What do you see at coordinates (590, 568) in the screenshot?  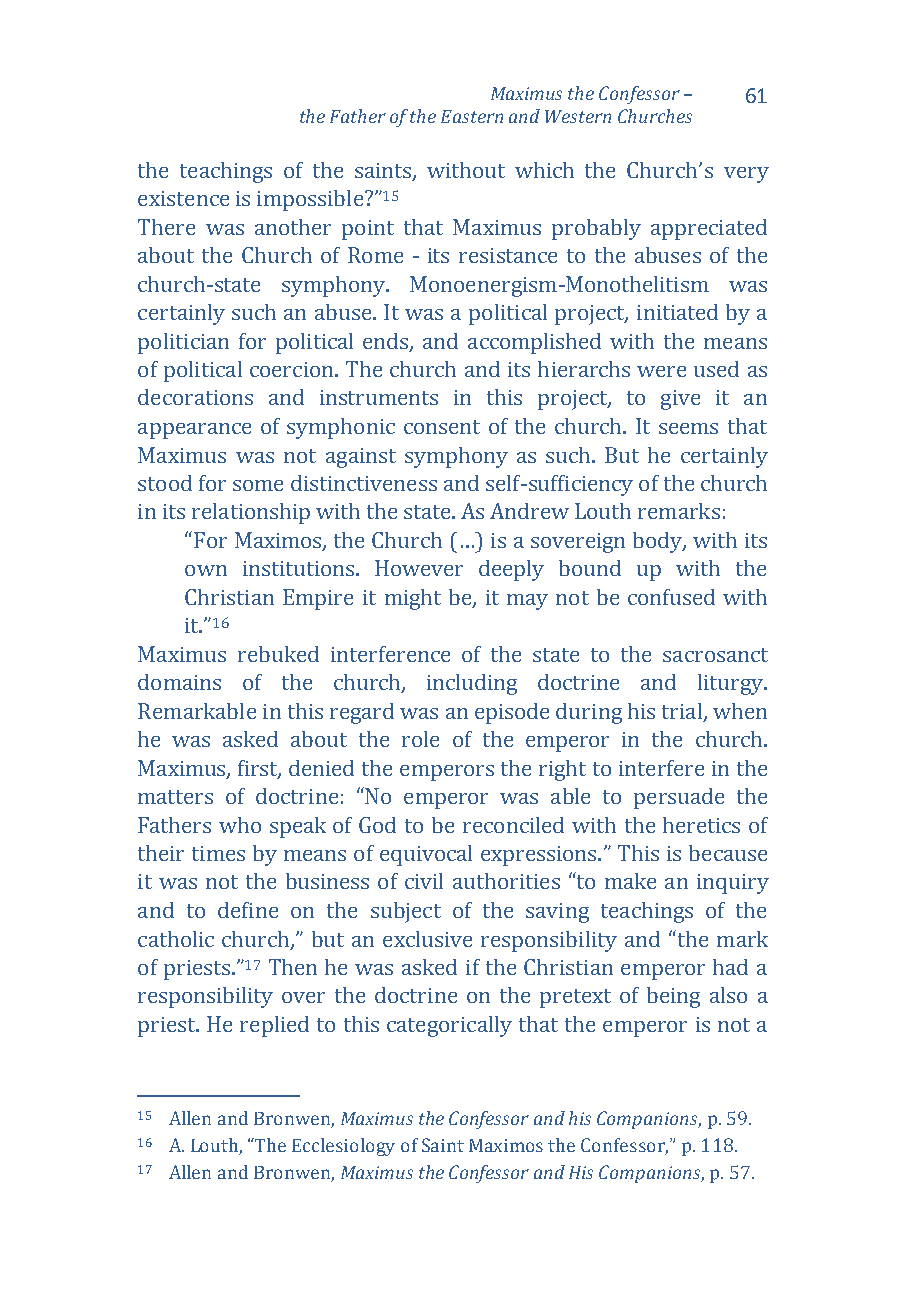 I see `bound` at bounding box center [590, 568].
